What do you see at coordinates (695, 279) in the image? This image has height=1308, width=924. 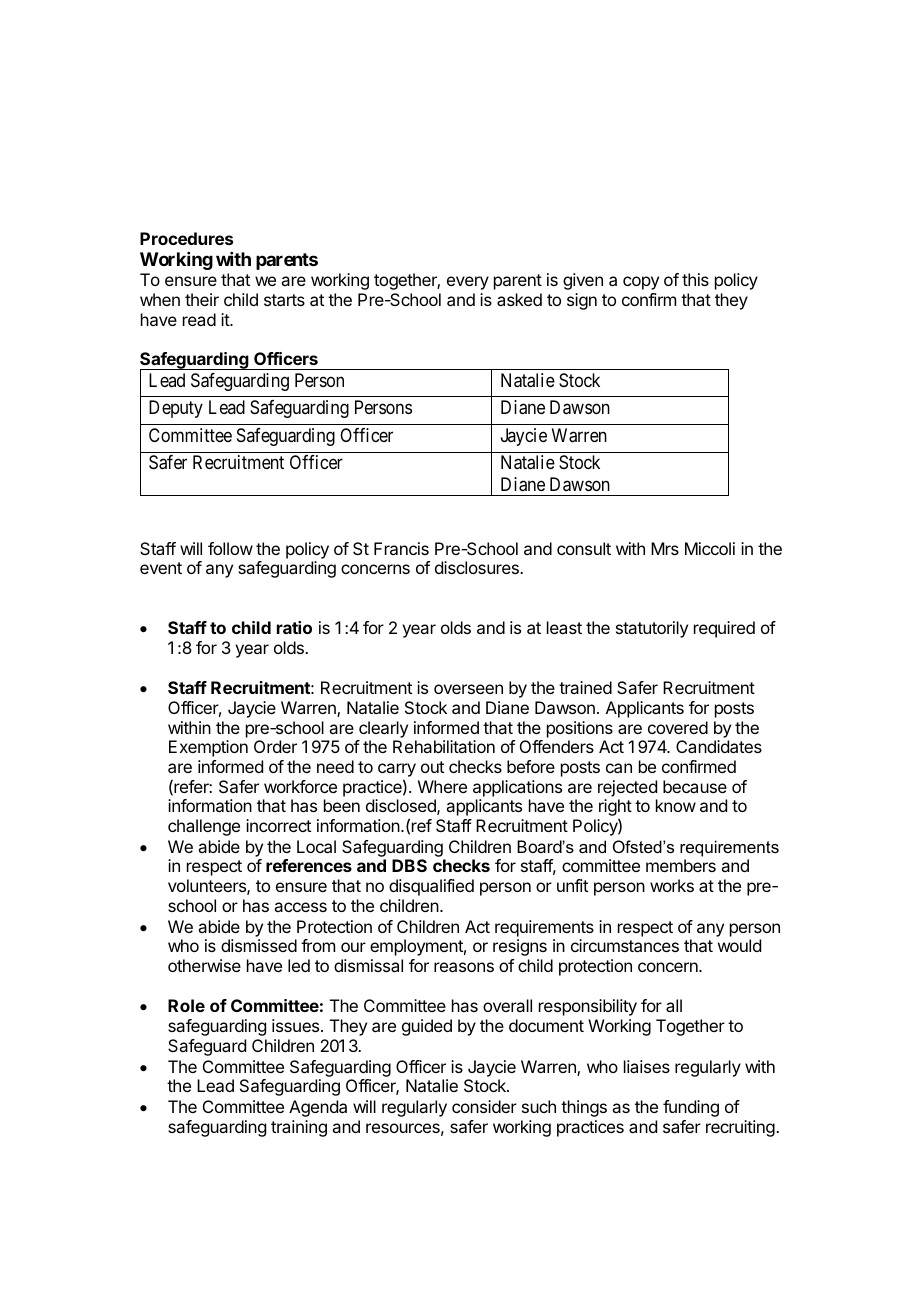 I see `this` at bounding box center [695, 279].
